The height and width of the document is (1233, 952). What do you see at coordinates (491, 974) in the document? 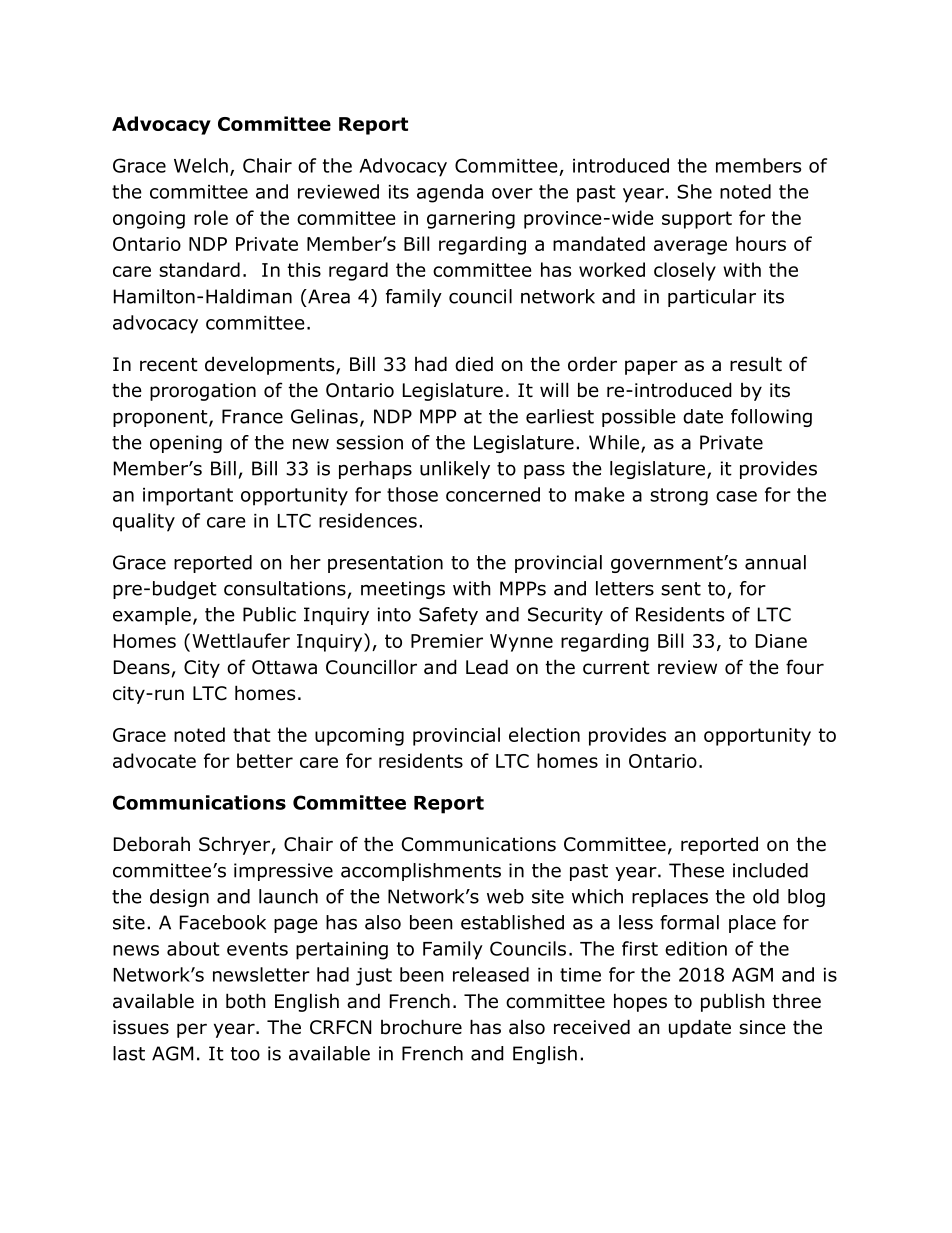
I see `released` at bounding box center [491, 974].
